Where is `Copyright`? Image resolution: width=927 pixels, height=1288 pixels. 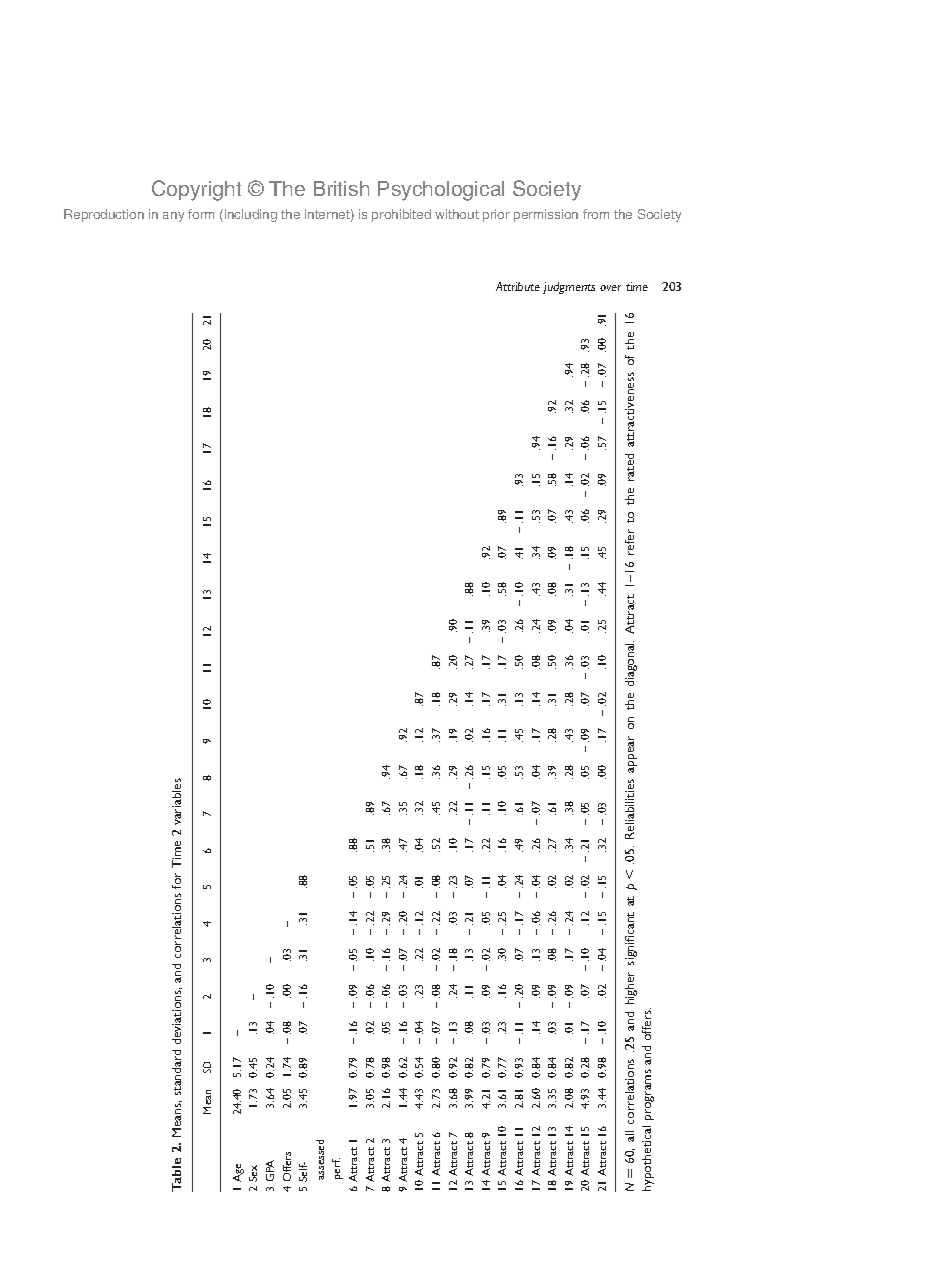
Copyright is located at coordinates (196, 190).
